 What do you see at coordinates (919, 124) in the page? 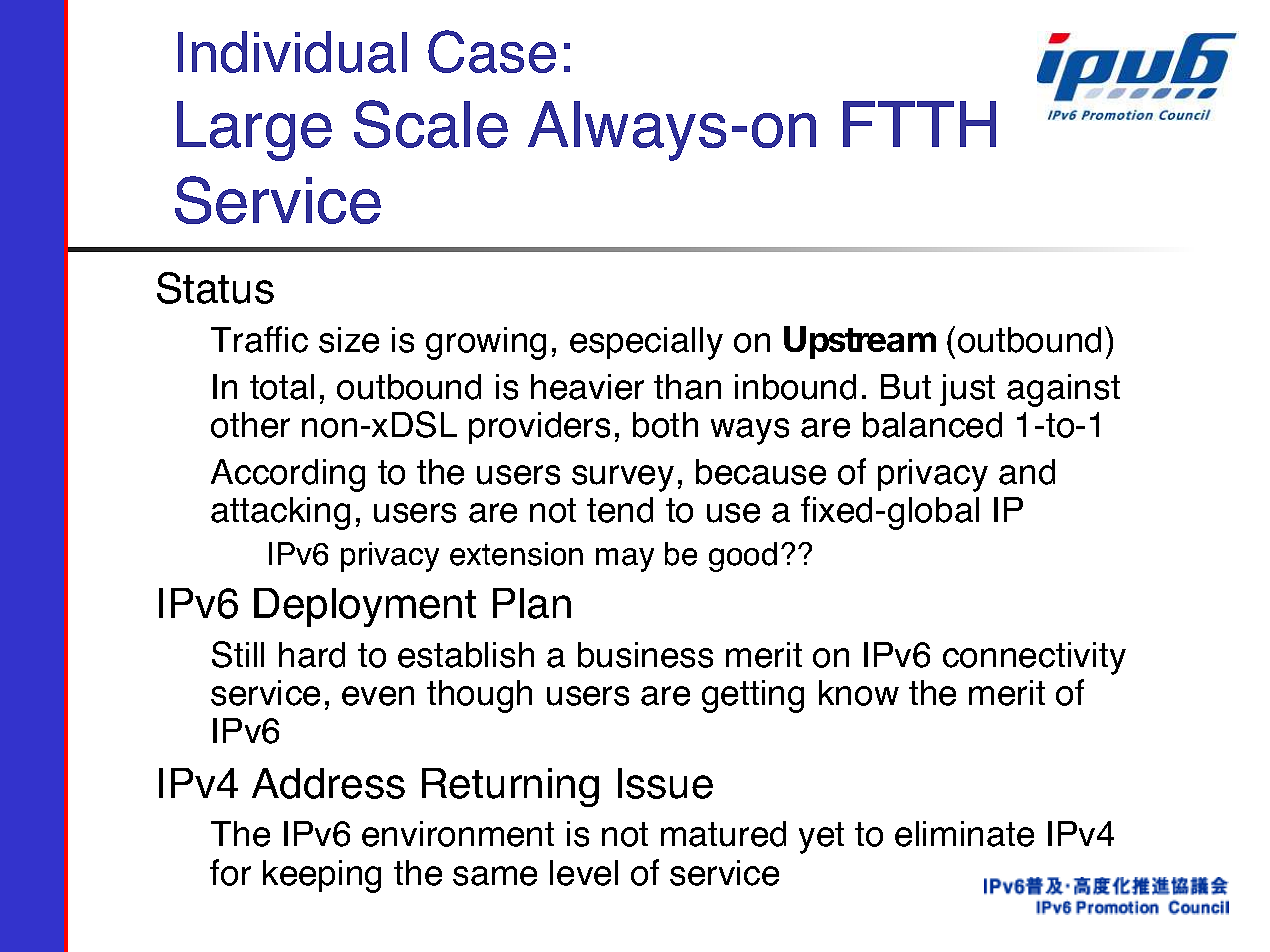
I see `FTTH` at bounding box center [919, 124].
